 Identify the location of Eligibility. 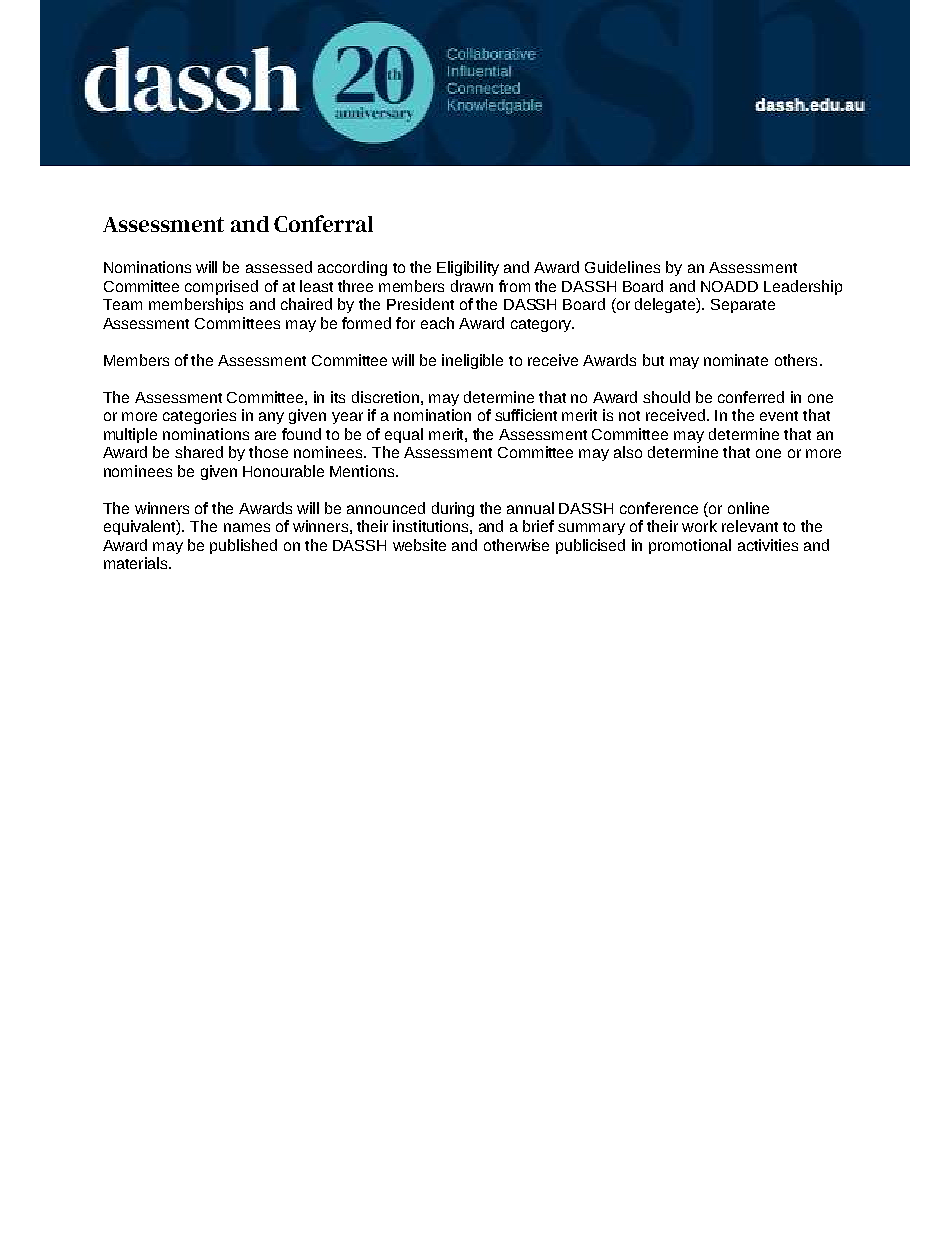
(468, 268).
